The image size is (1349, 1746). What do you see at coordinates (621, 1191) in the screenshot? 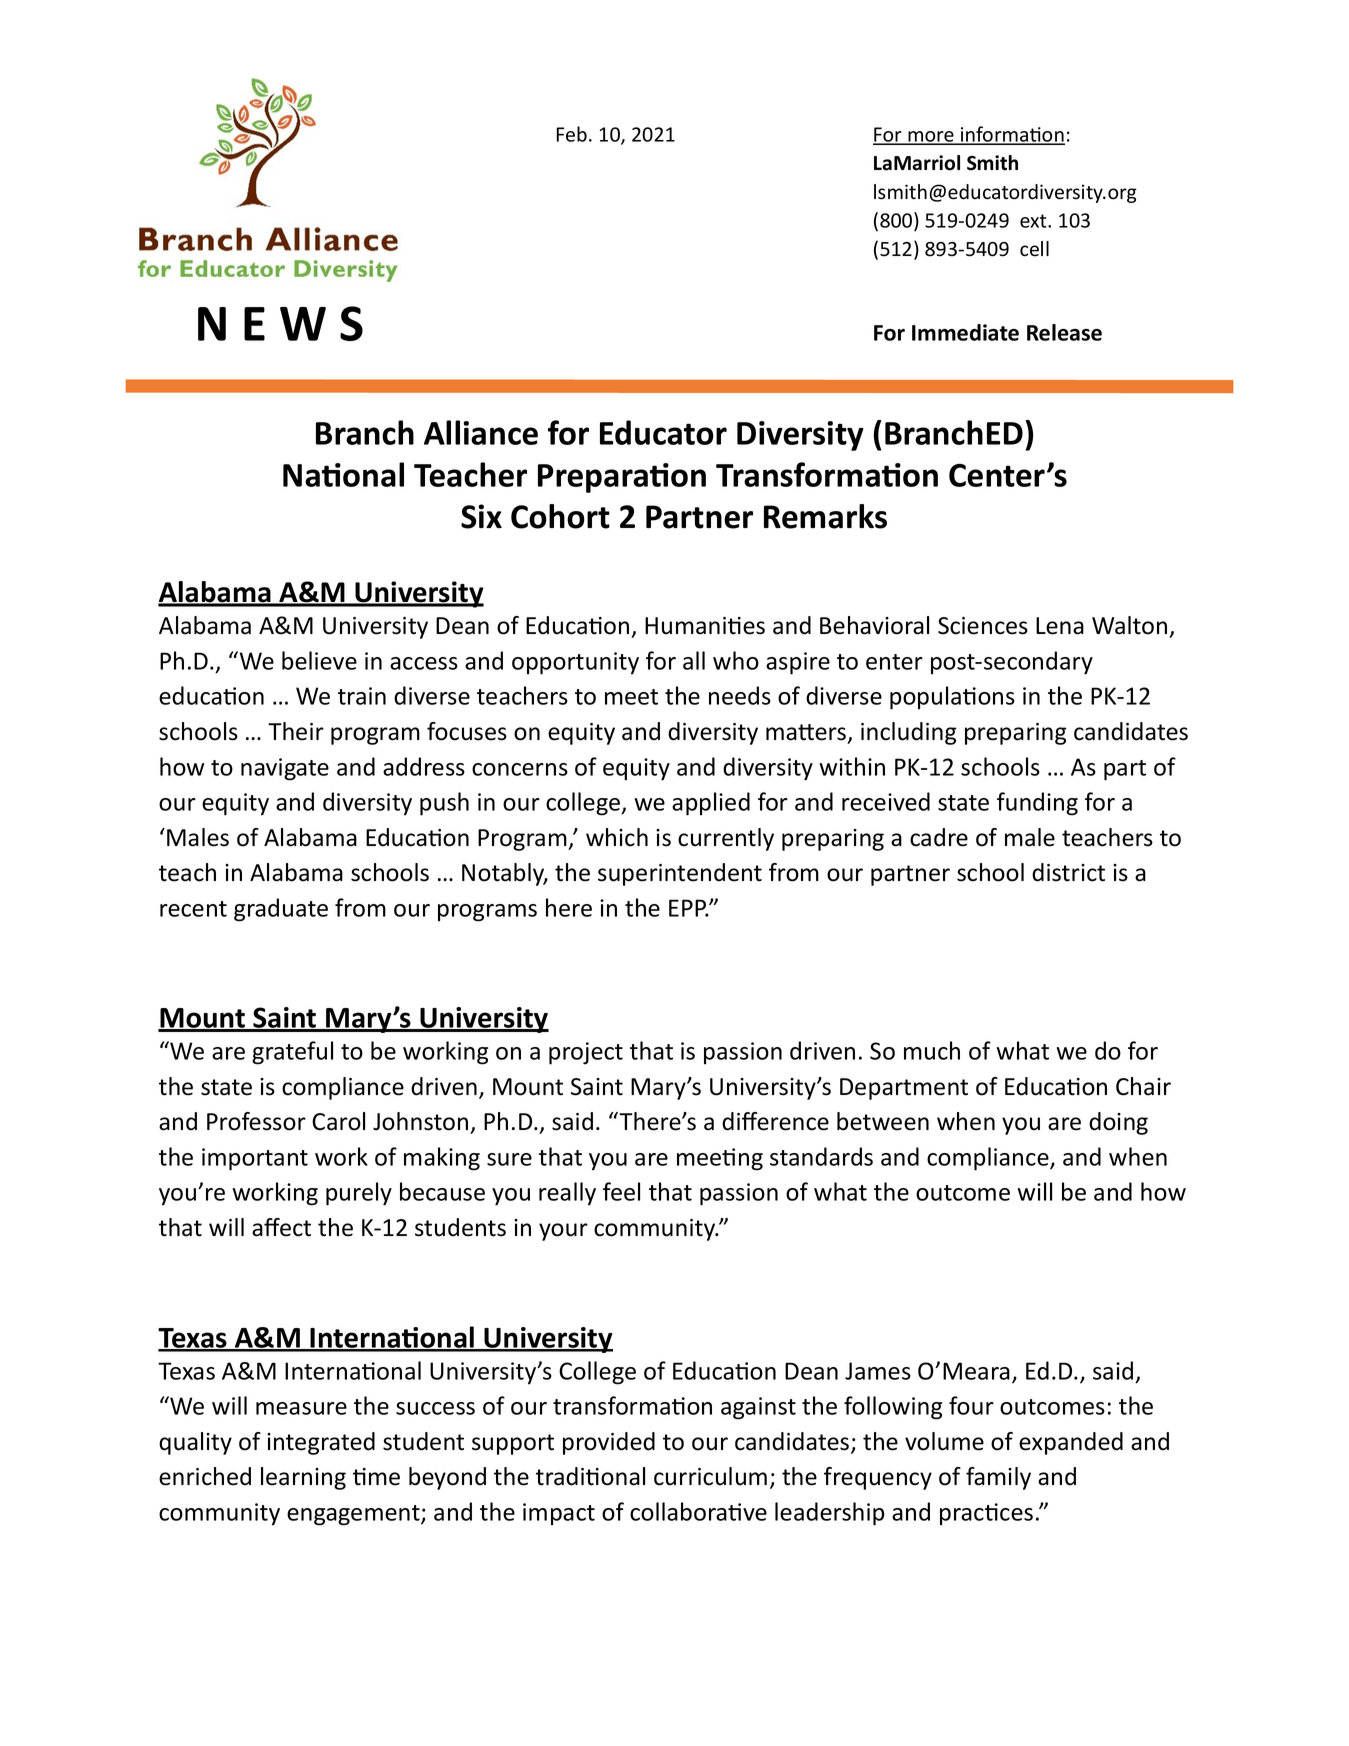
I see `feel` at bounding box center [621, 1191].
